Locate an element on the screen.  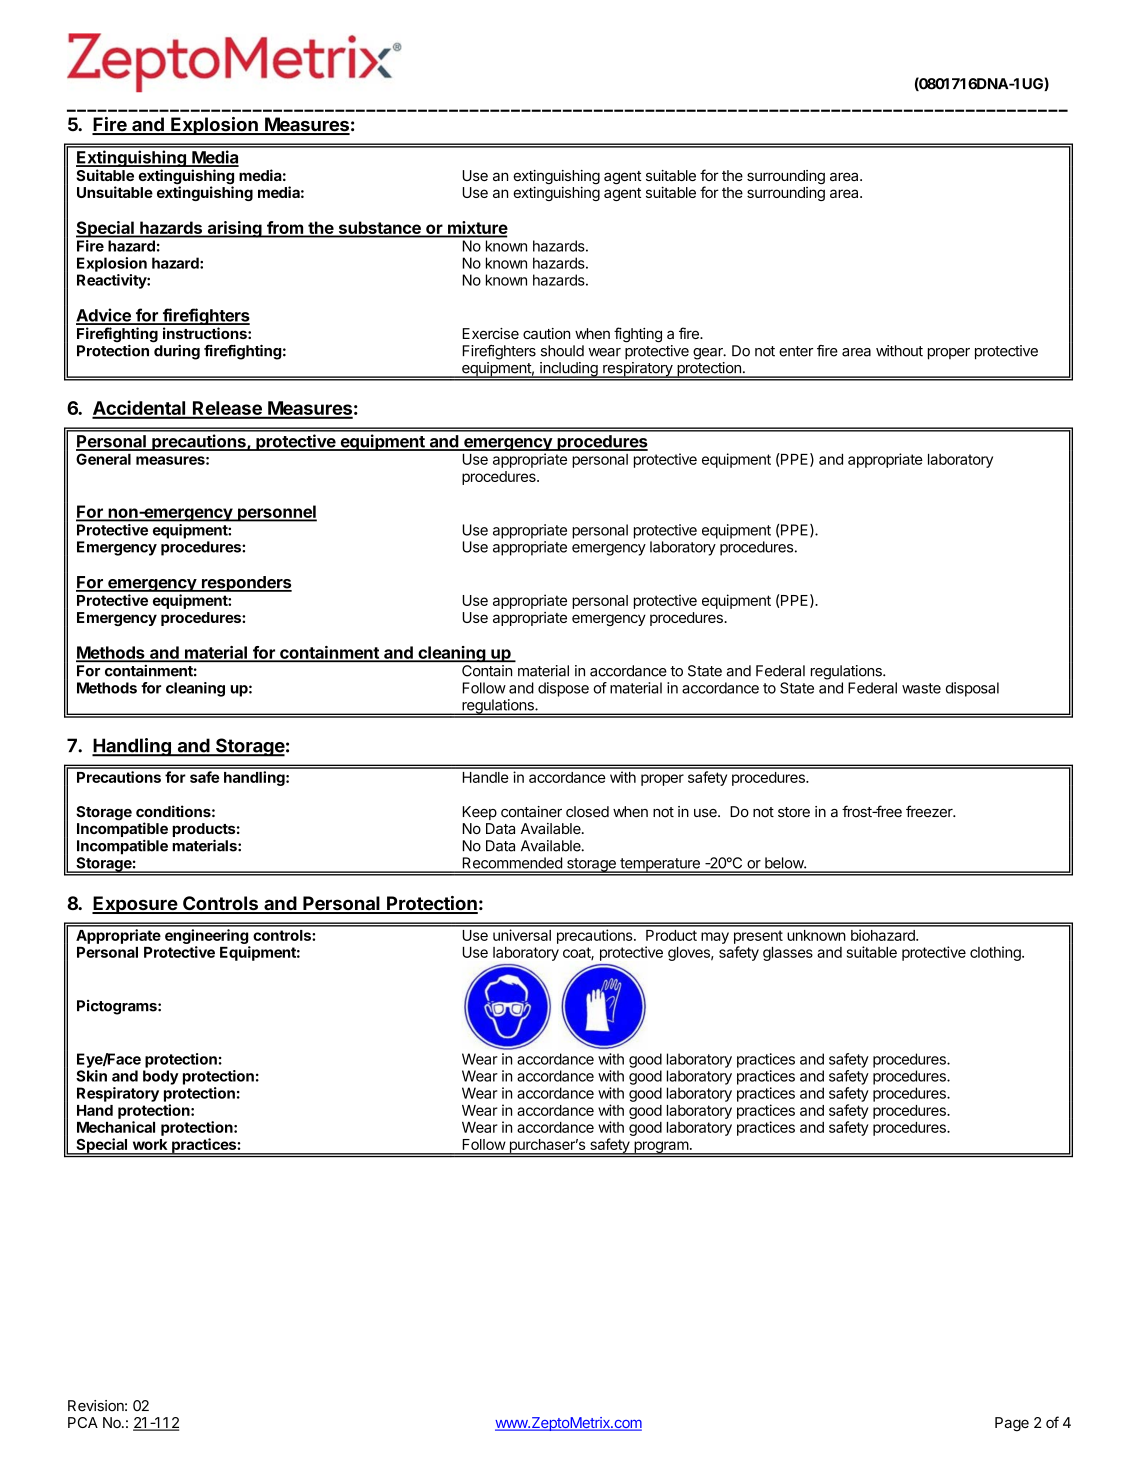
body is located at coordinates (161, 1077).
